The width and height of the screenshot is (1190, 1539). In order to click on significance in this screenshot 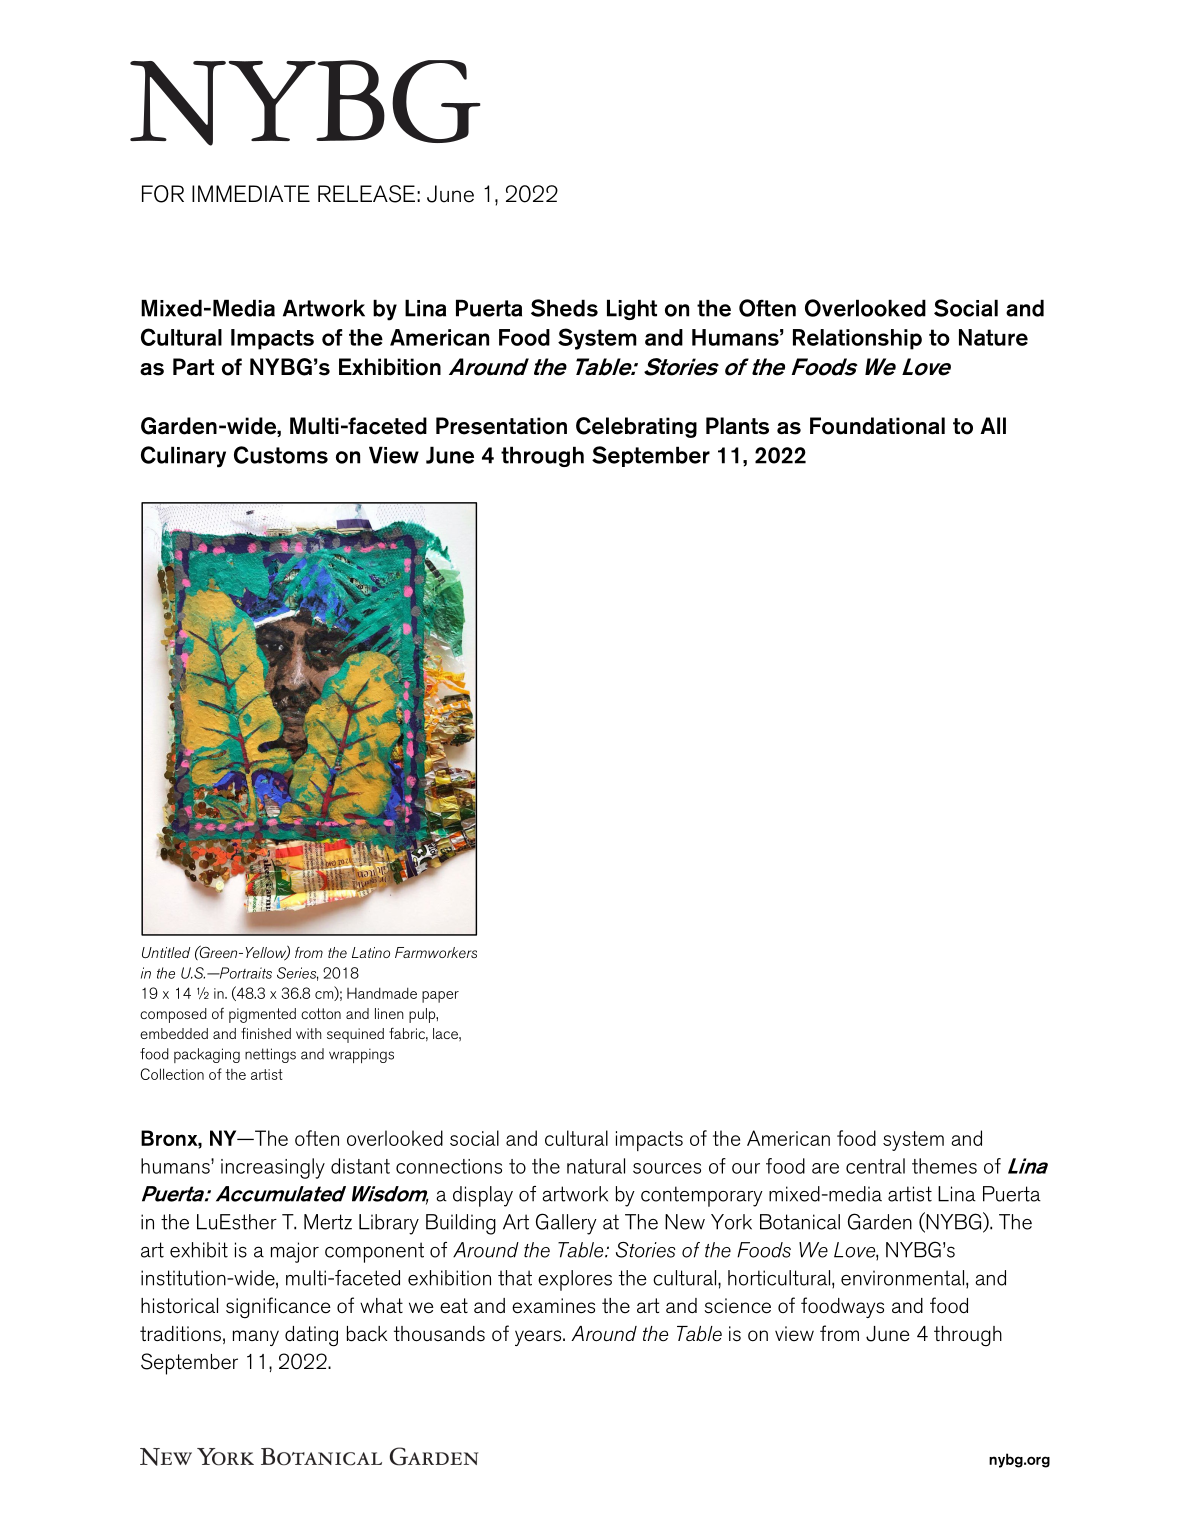, I will do `click(278, 1308)`.
